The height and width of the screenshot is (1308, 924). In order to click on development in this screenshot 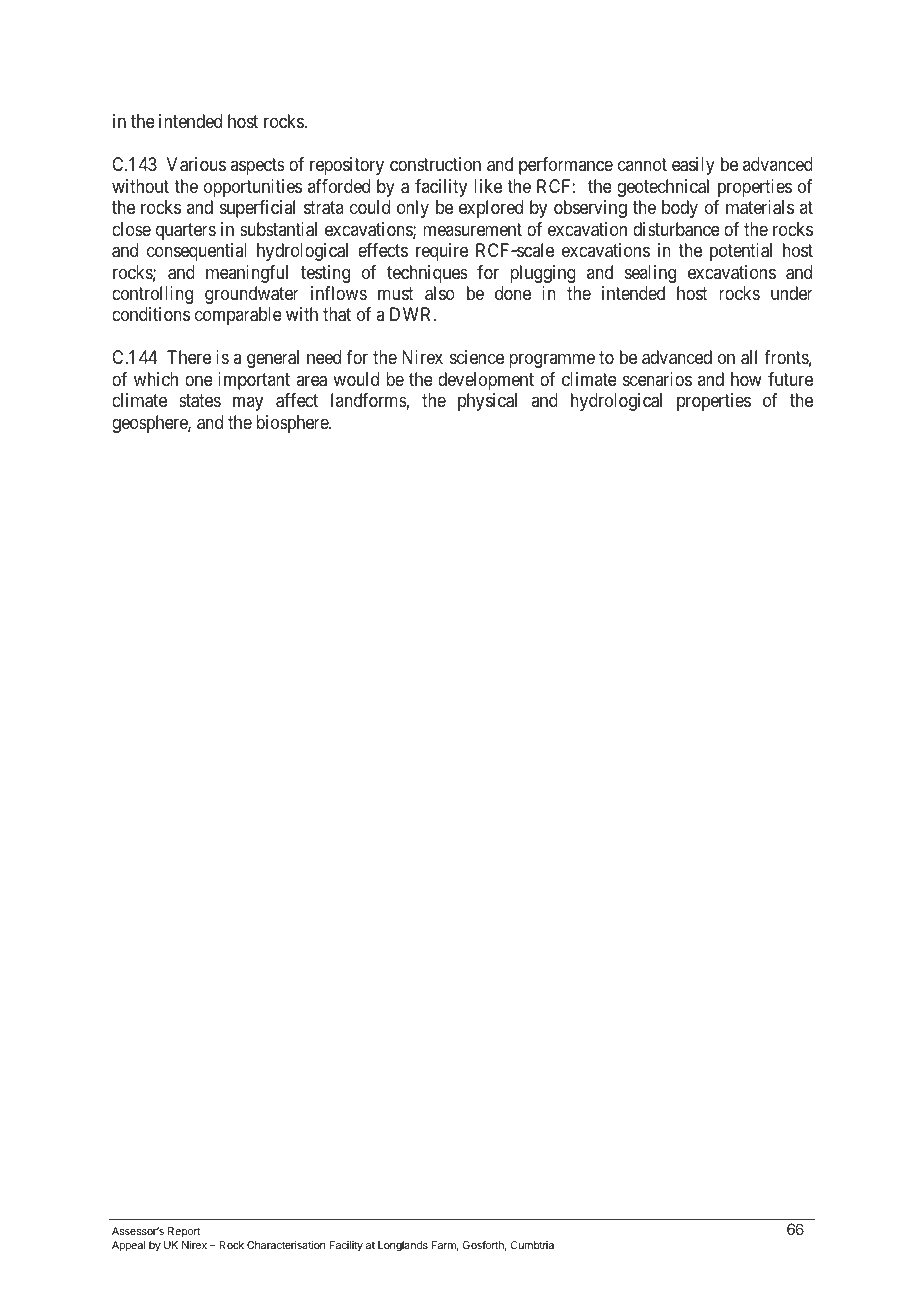, I will do `click(486, 381)`.
